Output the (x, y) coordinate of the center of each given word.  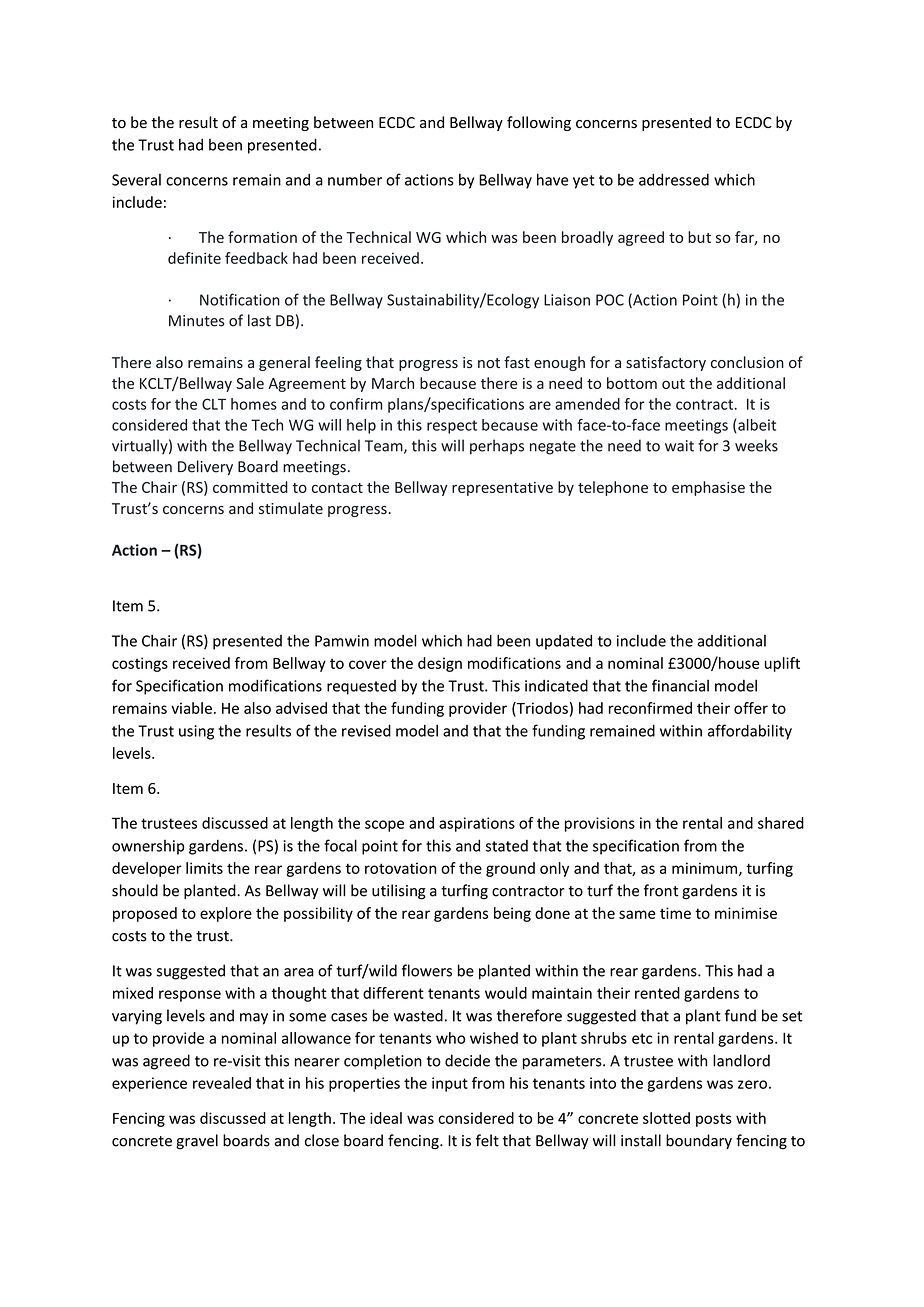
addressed (674, 179)
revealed (222, 1083)
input (450, 1084)
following (539, 123)
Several (136, 180)
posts (714, 1120)
